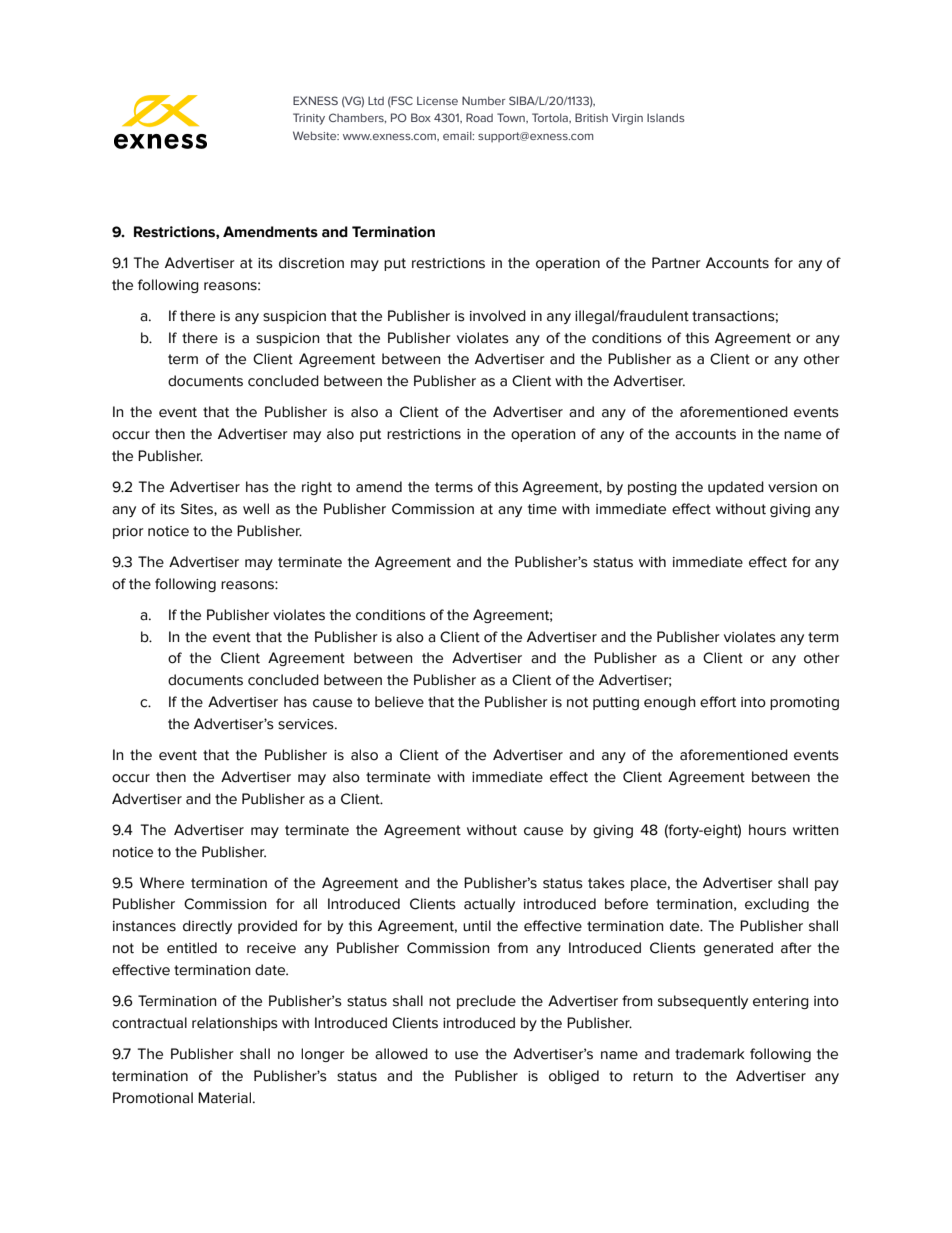 Image resolution: width=952 pixels, height=1233 pixels. I want to click on Trinity, so click(309, 119).
